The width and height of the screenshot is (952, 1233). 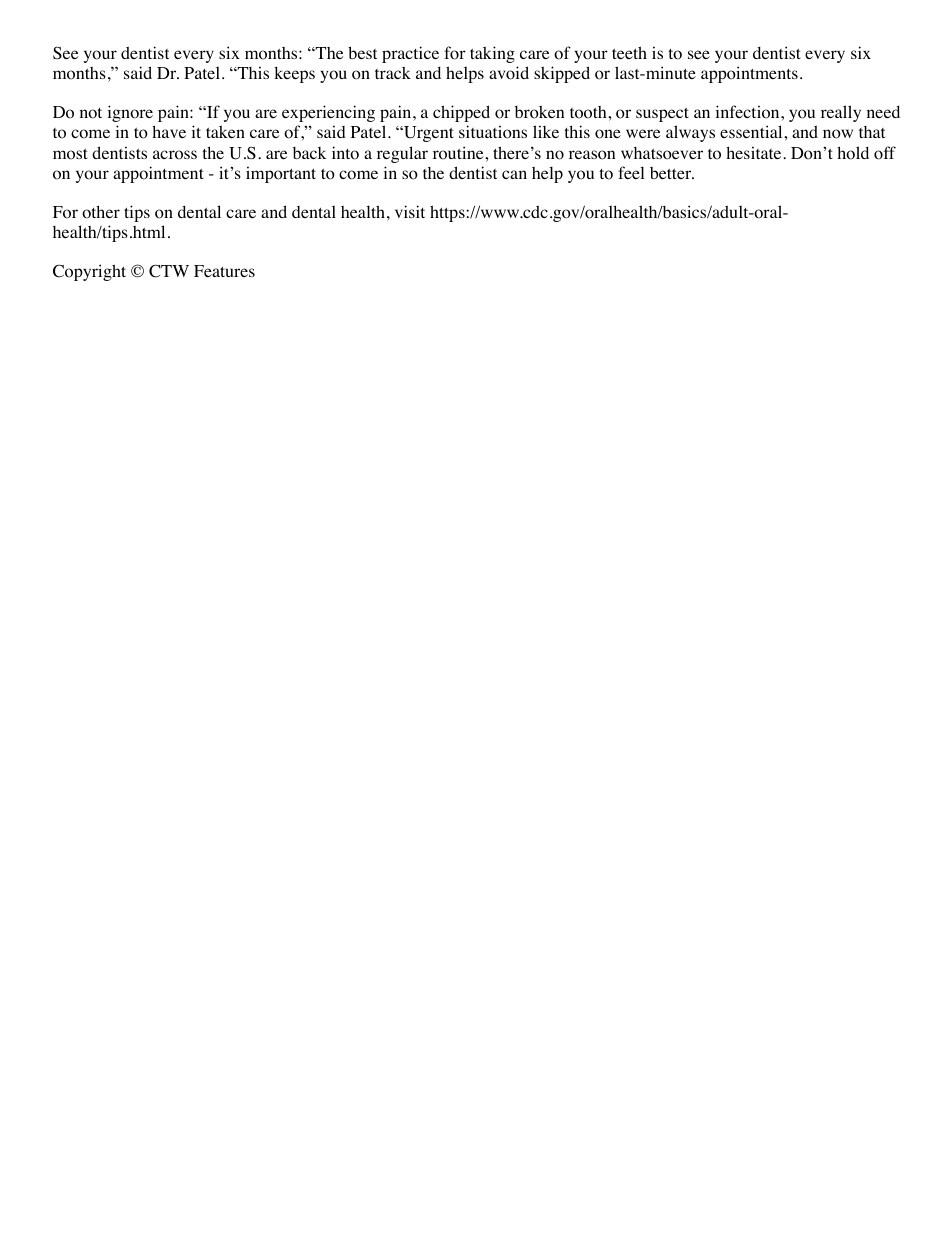 I want to click on chipped, so click(x=461, y=113).
